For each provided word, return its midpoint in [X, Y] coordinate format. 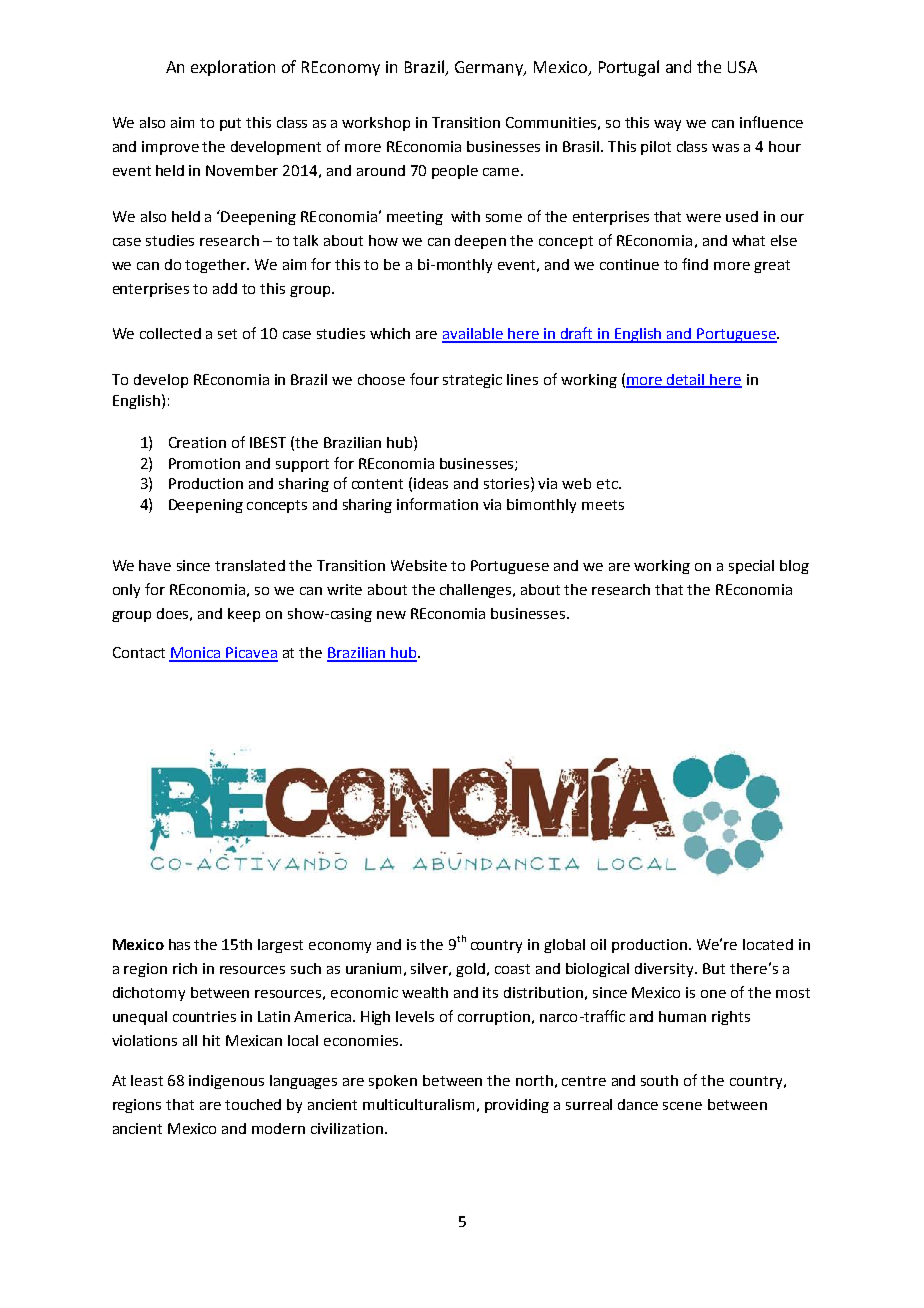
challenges [477, 591]
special [751, 567]
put [230, 124]
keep [244, 615]
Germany [490, 68]
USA [742, 67]
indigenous [226, 1082]
